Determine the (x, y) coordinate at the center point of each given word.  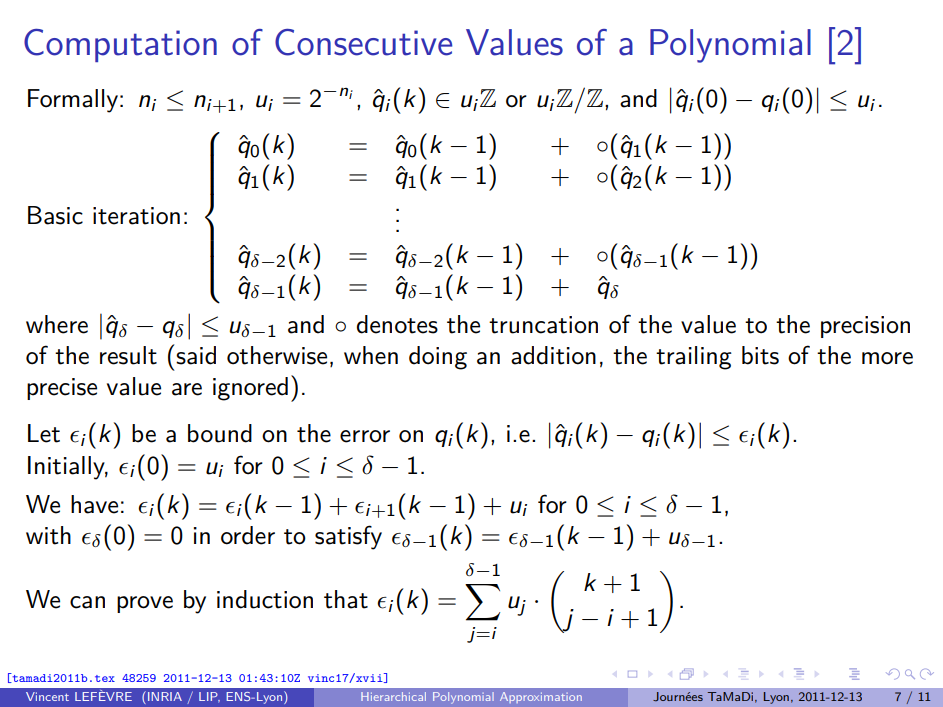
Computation (120, 45)
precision (865, 327)
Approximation (541, 697)
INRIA (165, 696)
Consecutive (363, 42)
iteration (136, 216)
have (94, 504)
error (365, 436)
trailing (694, 358)
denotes (397, 324)
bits (760, 355)
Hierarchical (393, 696)
